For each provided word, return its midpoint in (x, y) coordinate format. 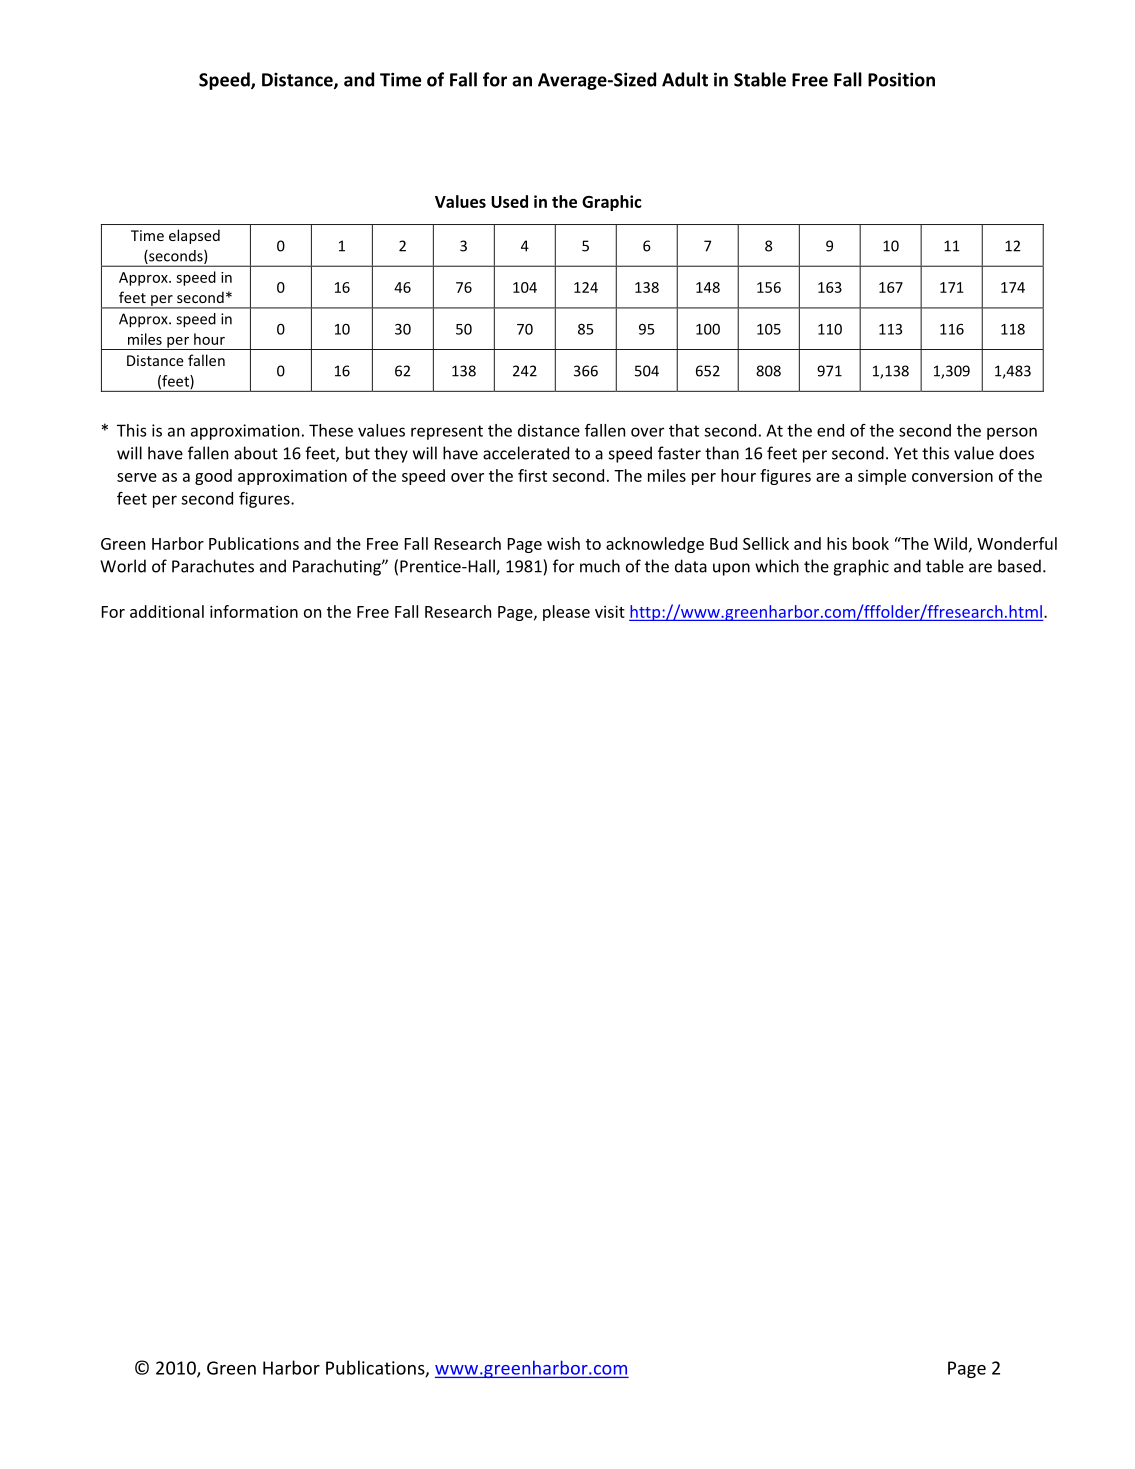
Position (901, 79)
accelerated (526, 453)
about (256, 453)
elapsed (194, 236)
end (830, 430)
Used (509, 201)
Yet (906, 453)
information (254, 611)
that (684, 430)
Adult (685, 79)
